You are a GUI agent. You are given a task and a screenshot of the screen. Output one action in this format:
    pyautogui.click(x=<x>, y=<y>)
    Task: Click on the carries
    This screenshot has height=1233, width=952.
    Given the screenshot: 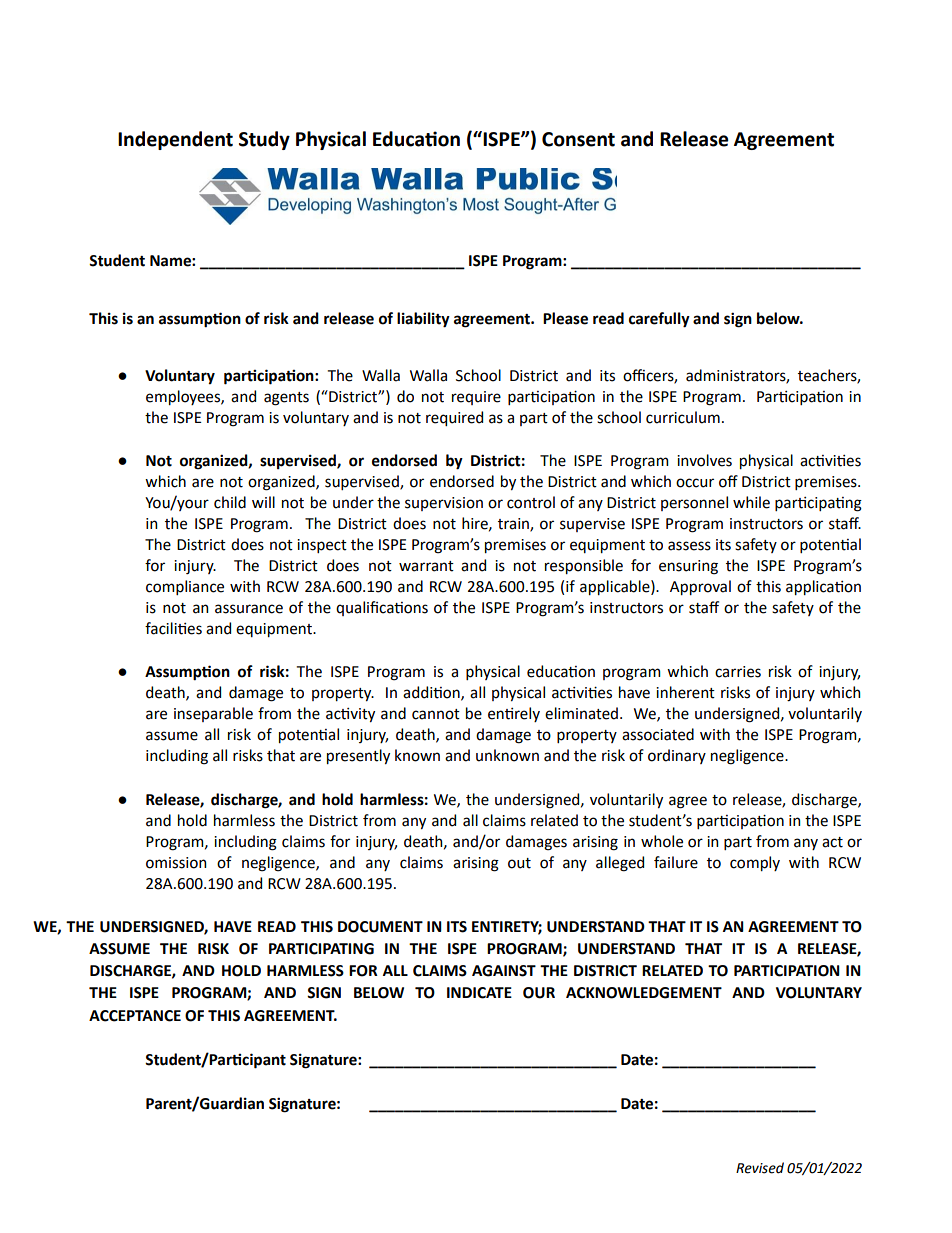 What is the action you would take?
    pyautogui.click(x=738, y=672)
